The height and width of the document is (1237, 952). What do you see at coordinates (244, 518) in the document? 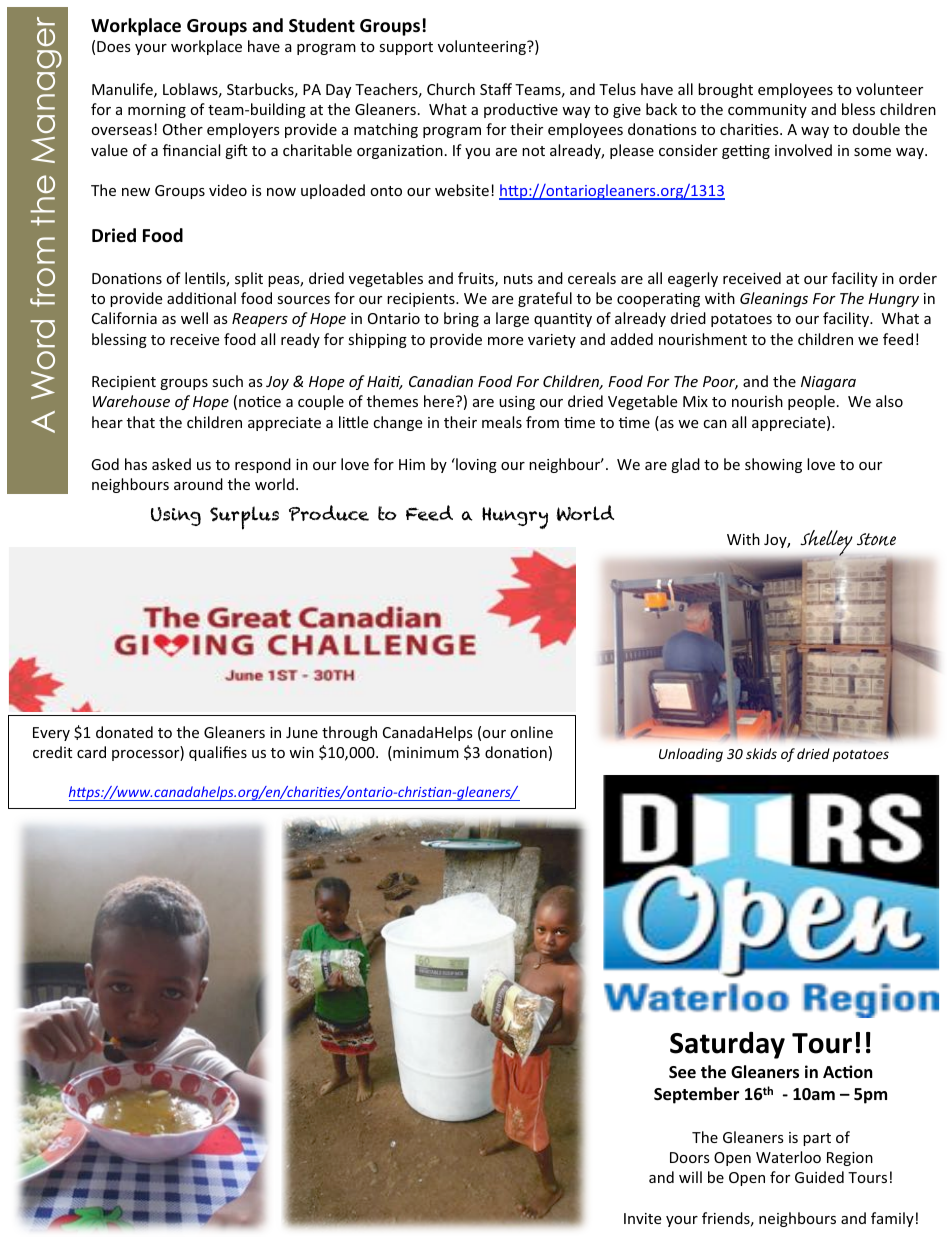
I see `Surplus` at bounding box center [244, 518].
